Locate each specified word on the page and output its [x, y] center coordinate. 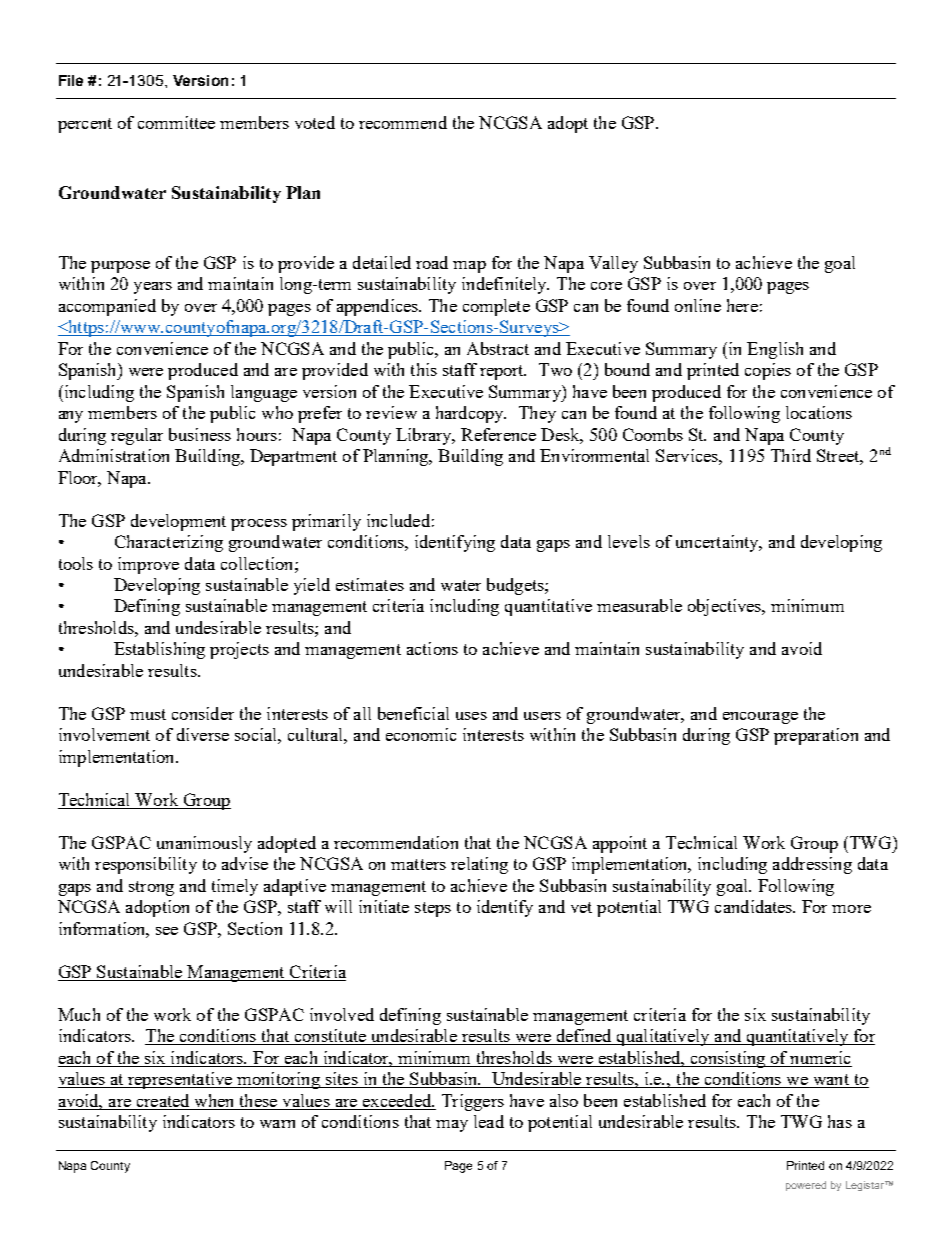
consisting [728, 1059]
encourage [760, 718]
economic [421, 734]
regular [137, 436]
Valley [613, 264]
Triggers [473, 1102]
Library [425, 436]
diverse [203, 734]
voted [315, 122]
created [163, 1100]
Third [791, 455]
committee [176, 122]
